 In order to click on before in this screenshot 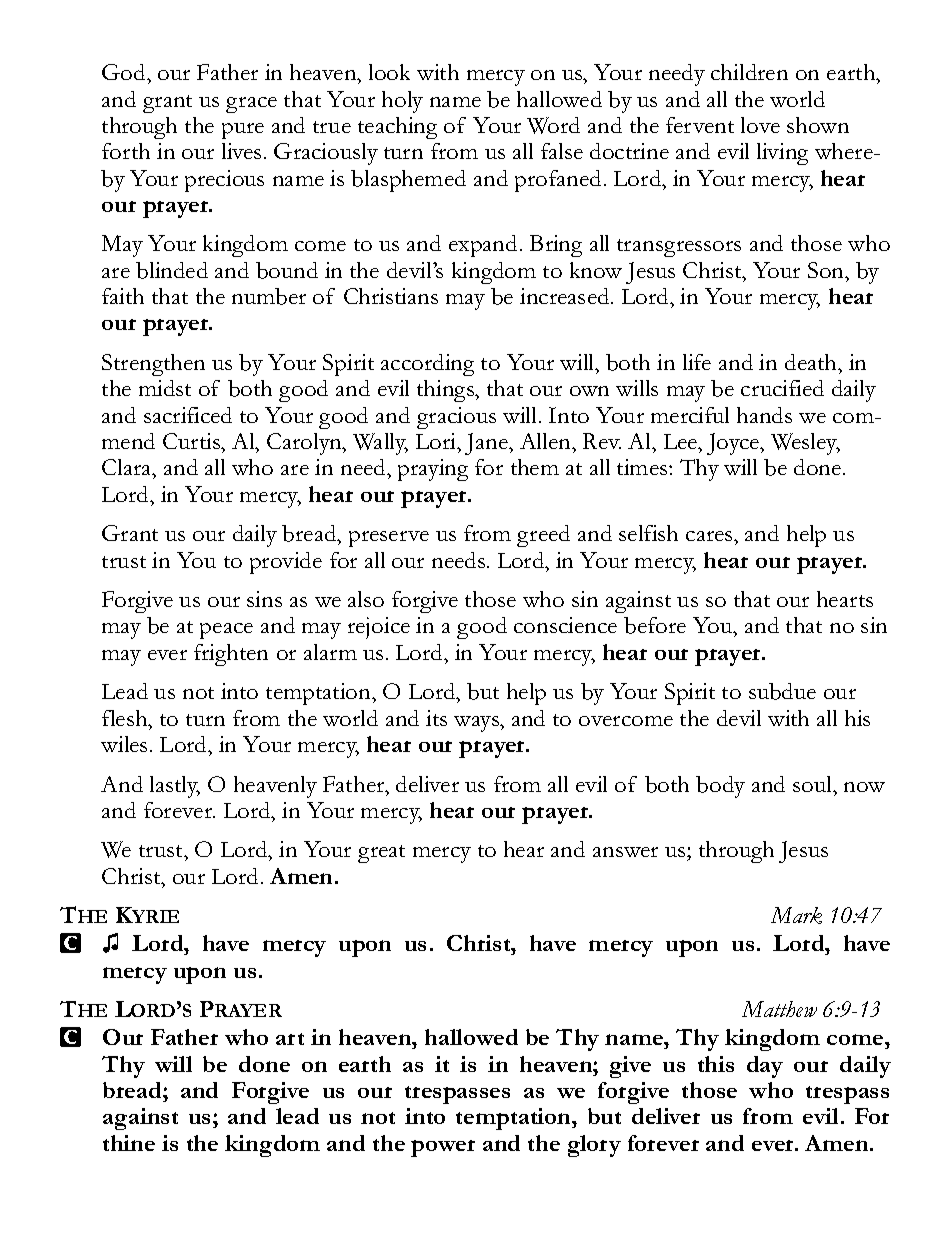, I will do `click(655, 625)`.
